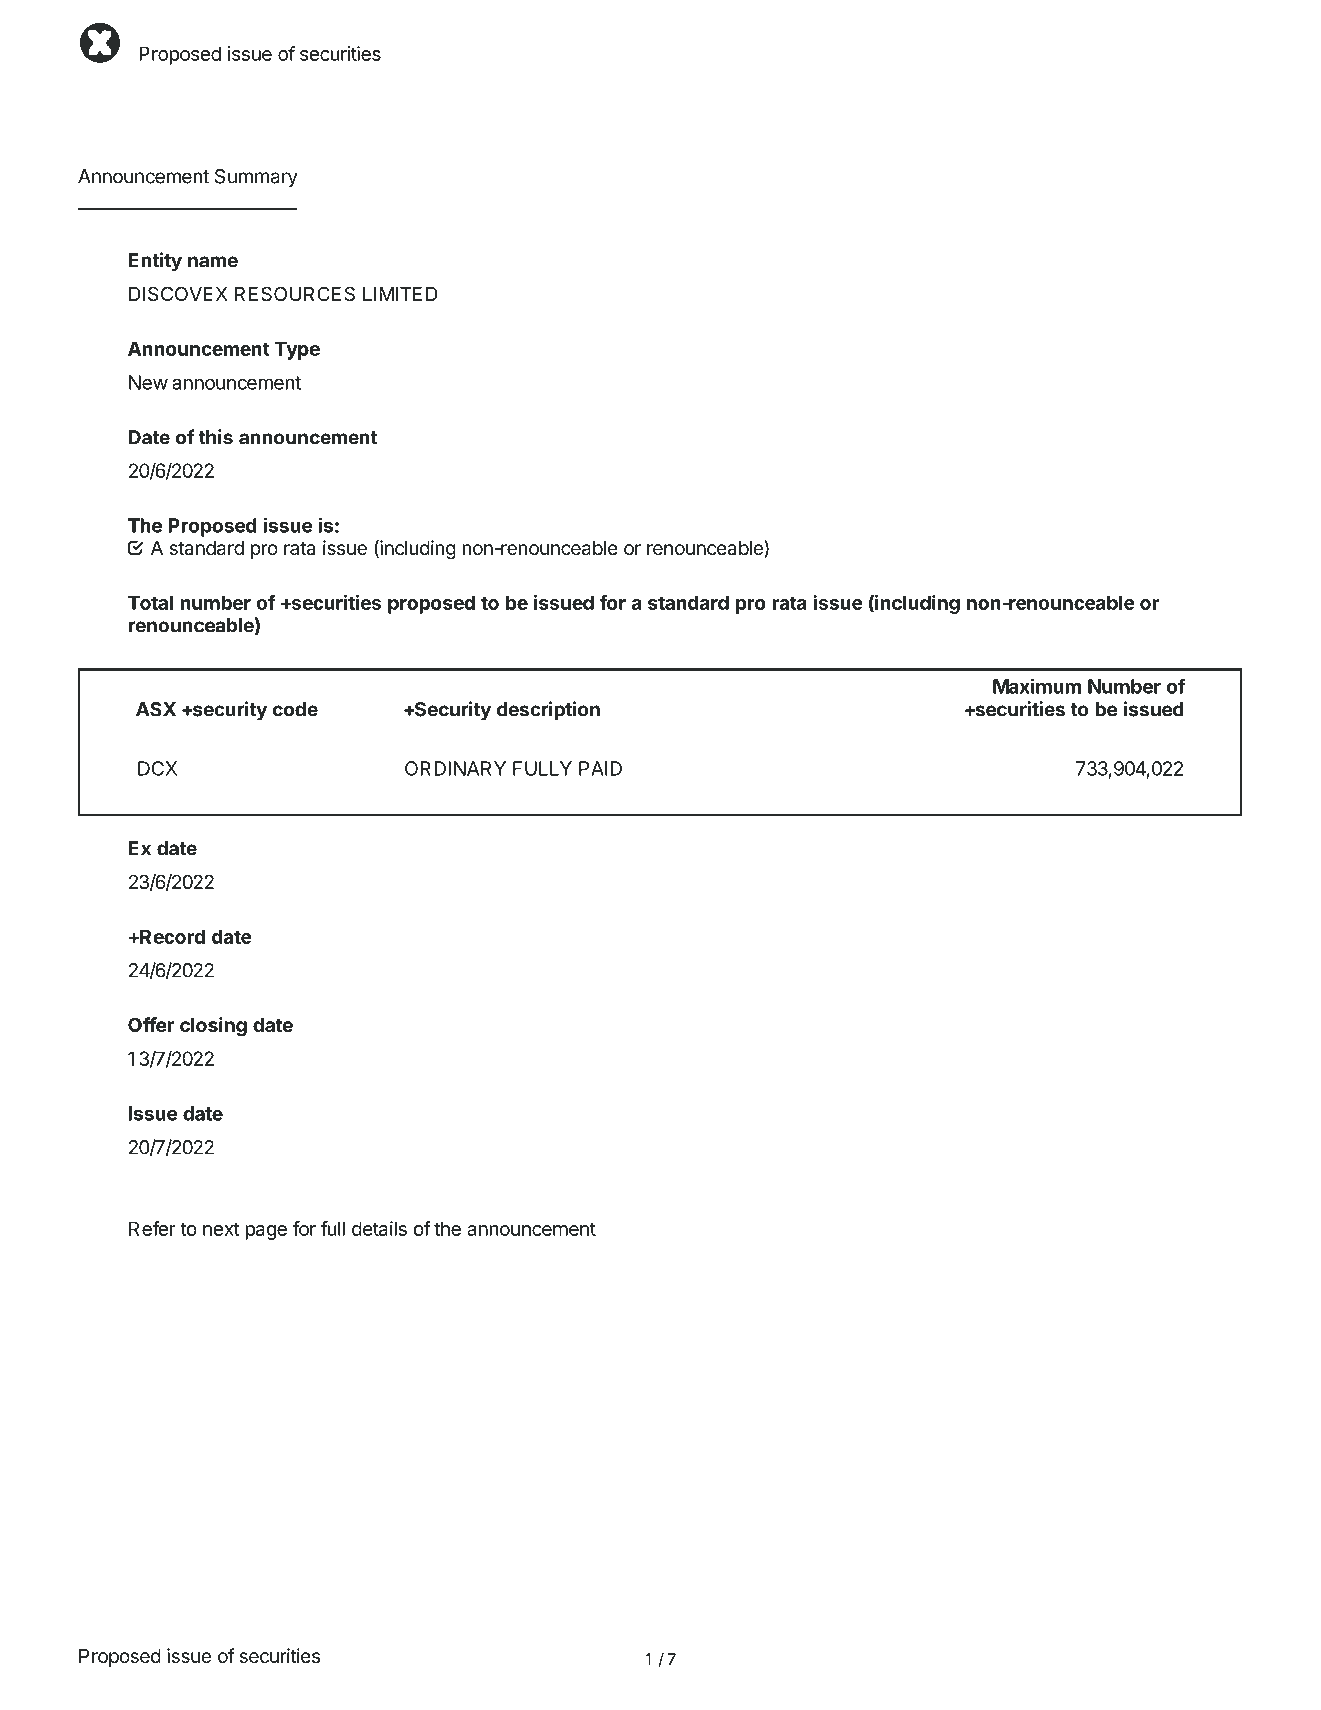 This image has width=1321, height=1710. Describe the element at coordinates (150, 602) in the image. I see `Total` at that location.
